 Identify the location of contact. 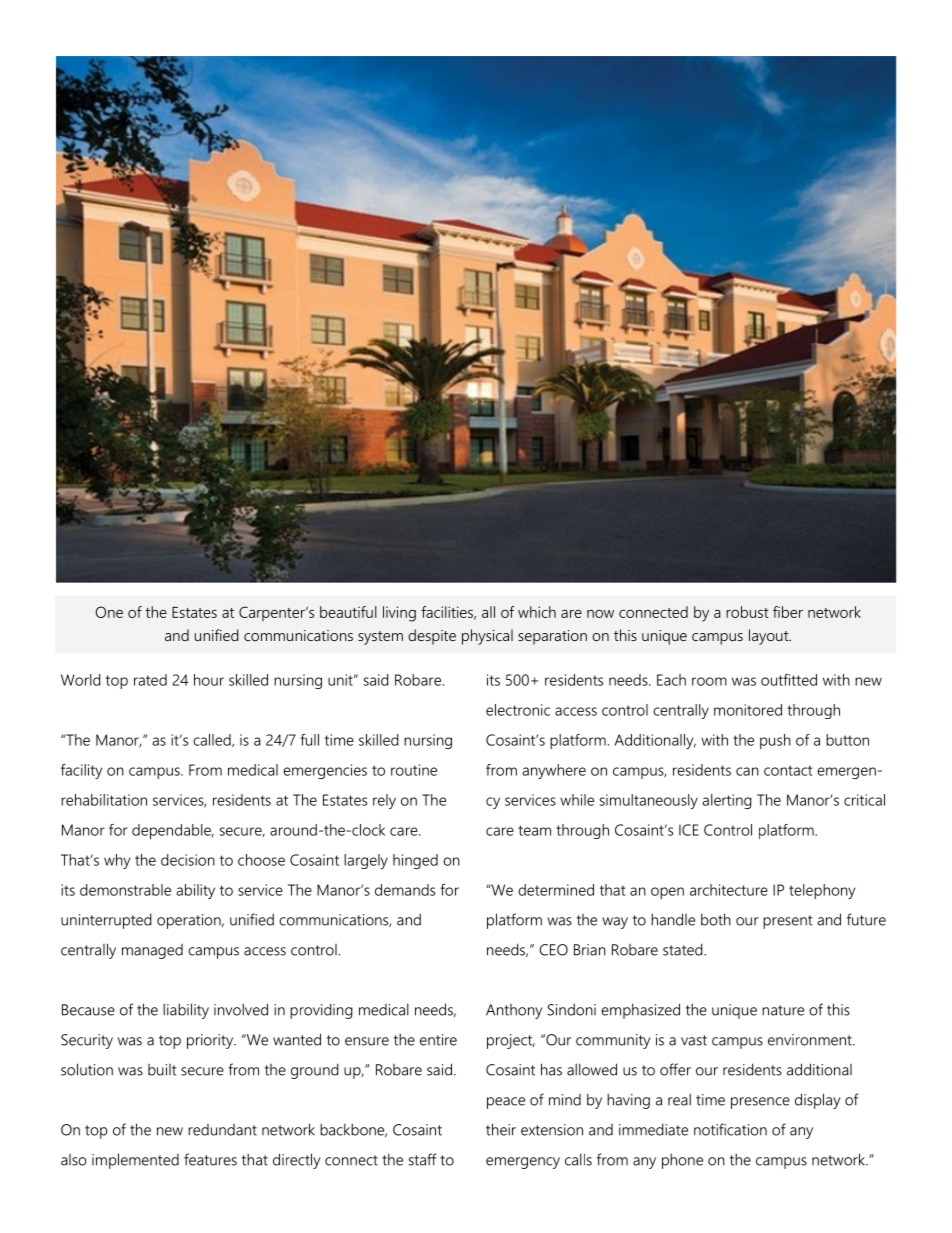
(788, 770).
